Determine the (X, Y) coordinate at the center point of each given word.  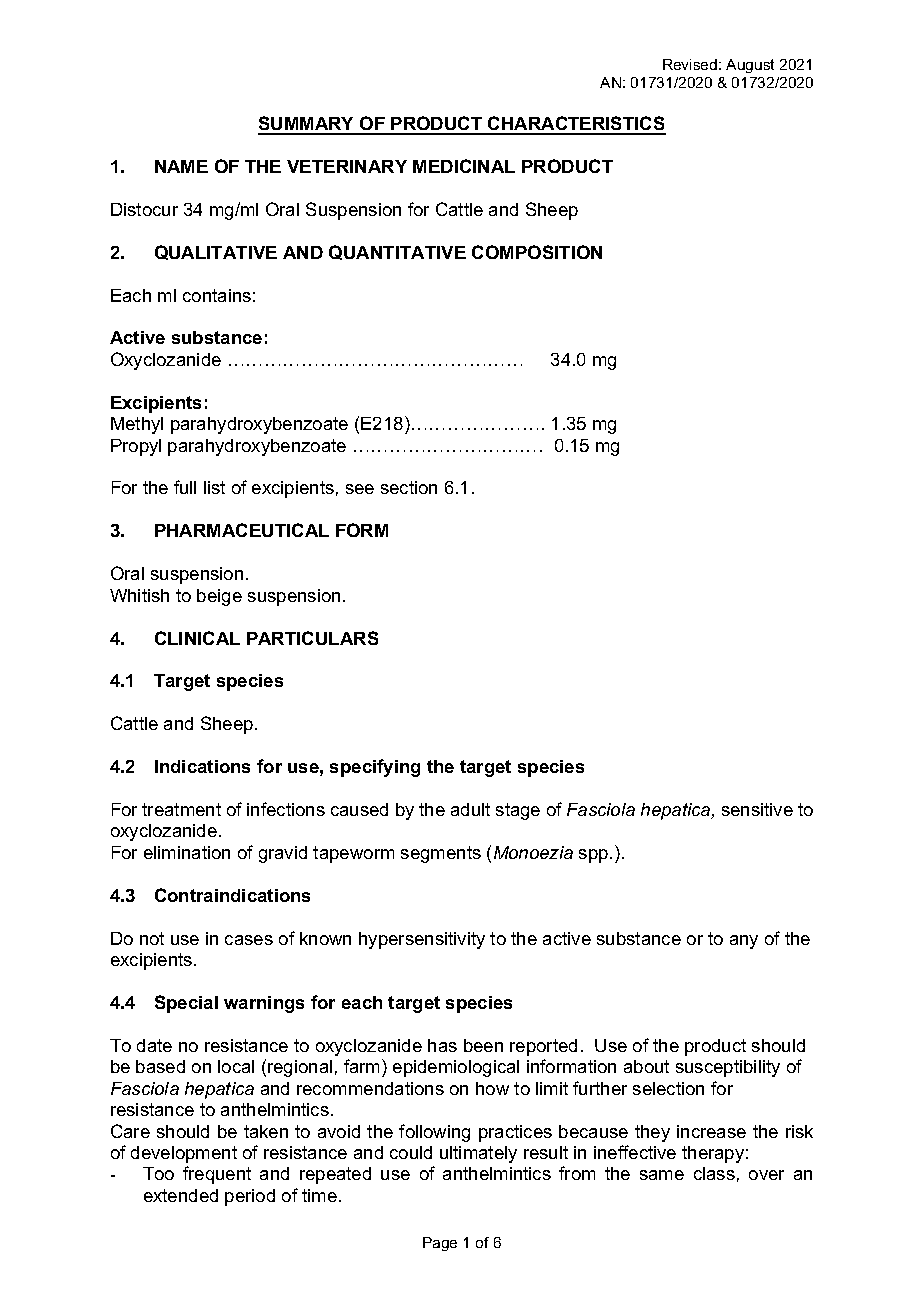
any (744, 942)
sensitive (757, 809)
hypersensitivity (422, 940)
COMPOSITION (537, 252)
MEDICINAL (464, 166)
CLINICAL (197, 638)
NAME (181, 166)
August (750, 66)
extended (181, 1195)
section (409, 487)
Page (440, 1244)
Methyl (137, 425)
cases (249, 940)
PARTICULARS (312, 638)
